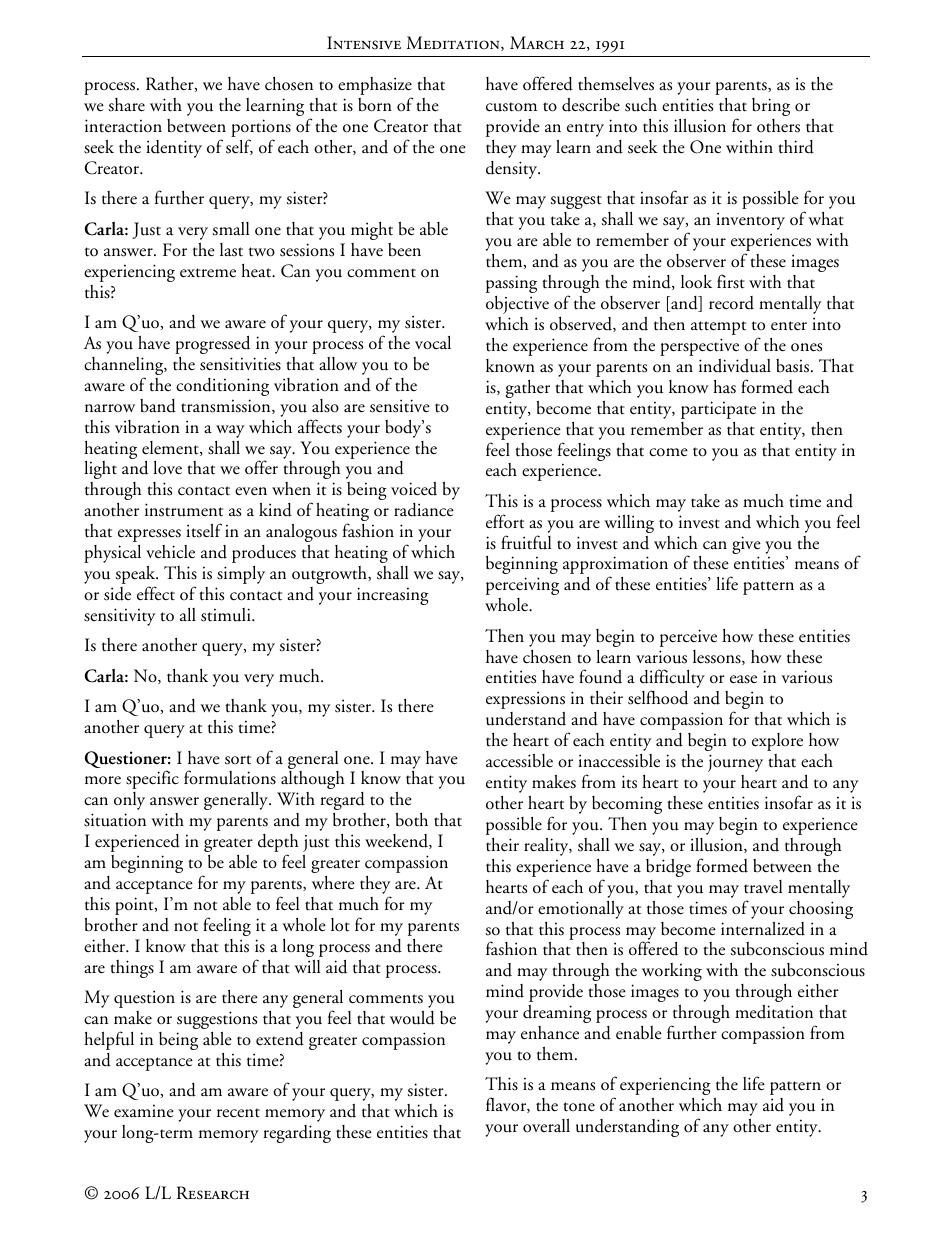 The height and width of the screenshot is (1233, 952). Describe the element at coordinates (127, 105) in the screenshot. I see `share` at that location.
